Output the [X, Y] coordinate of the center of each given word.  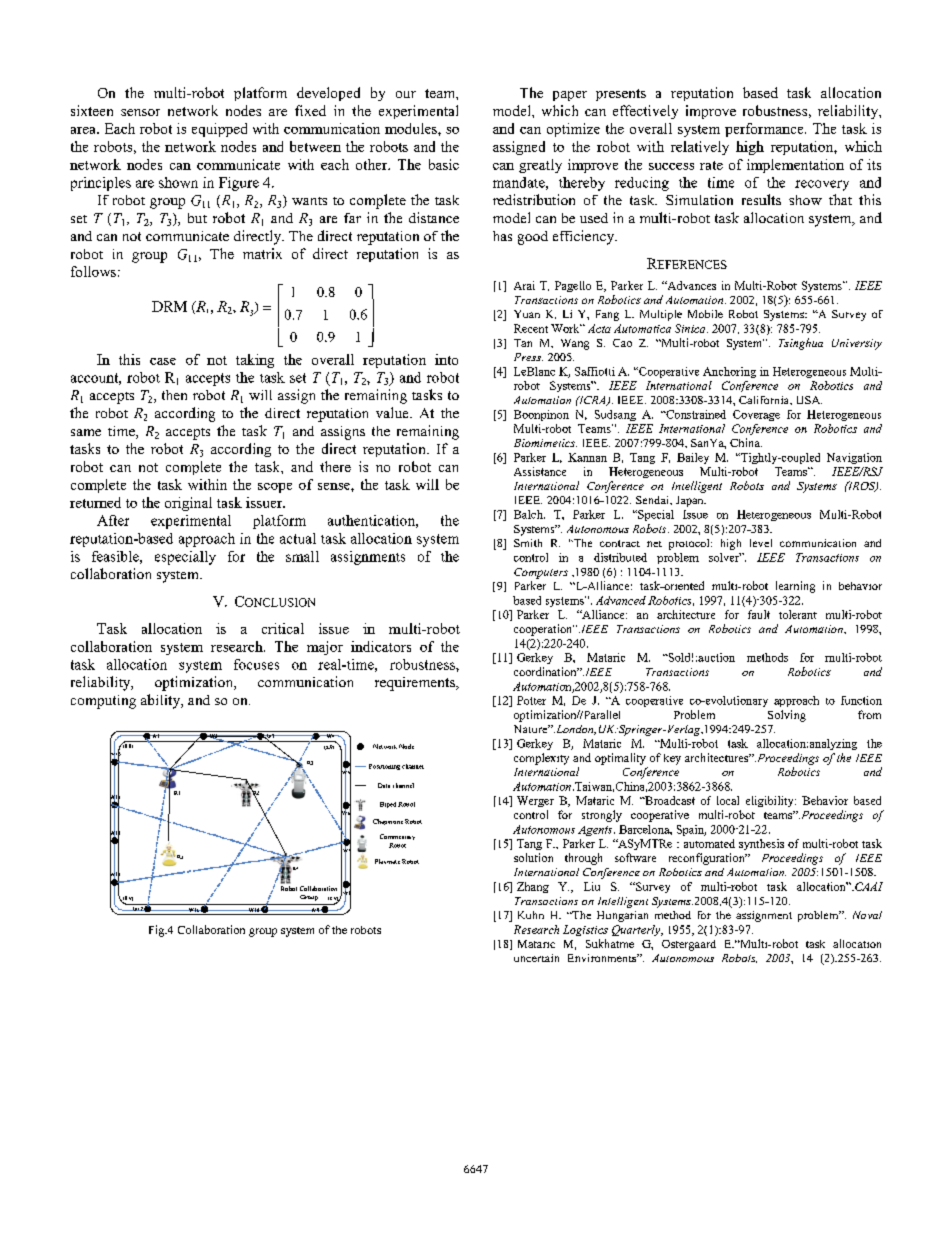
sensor [140, 112]
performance [765, 130]
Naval [867, 915]
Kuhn [531, 915]
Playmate [387, 861]
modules [412, 128]
